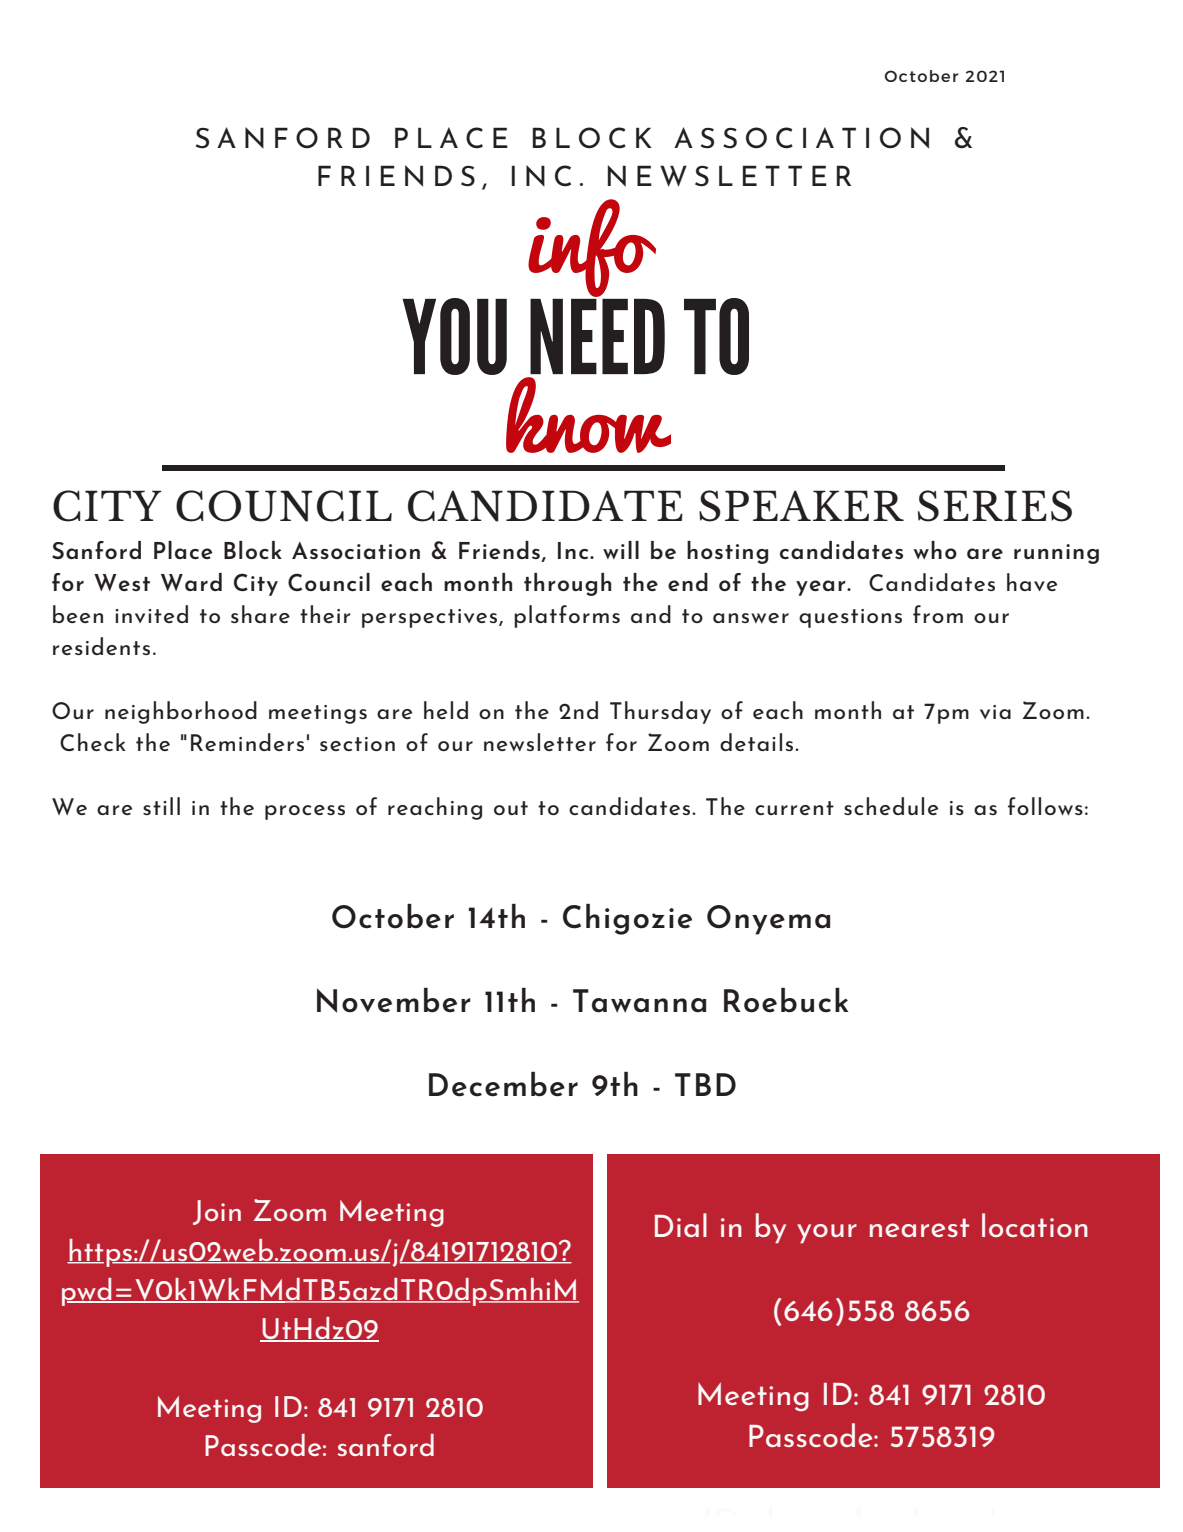 The height and width of the document is (1532, 1183). I want to click on via, so click(995, 712).
